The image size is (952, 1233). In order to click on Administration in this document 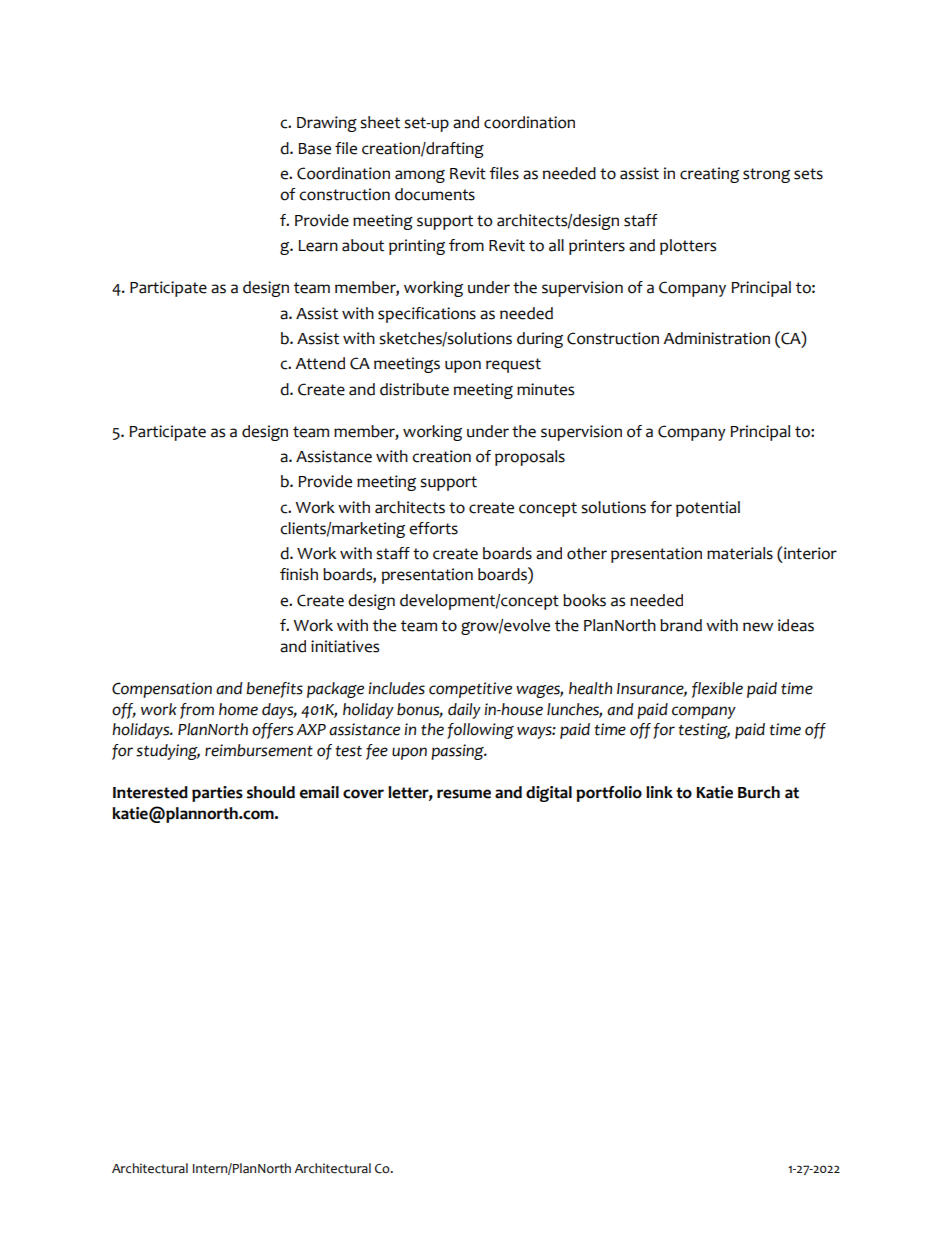, I will do `click(716, 338)`.
